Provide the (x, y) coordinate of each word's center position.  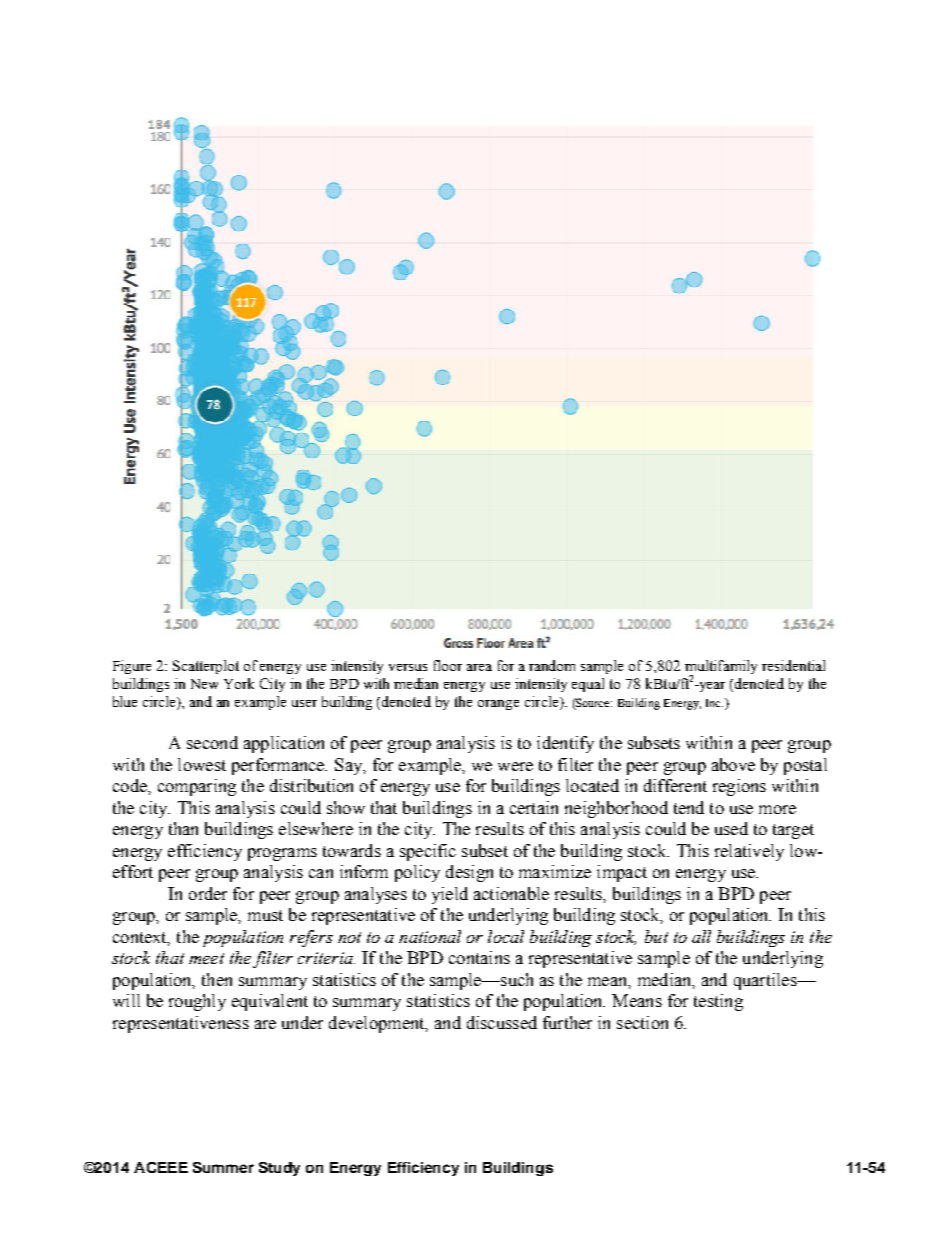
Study (279, 1169)
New (204, 684)
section (642, 1022)
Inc (714, 703)
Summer (223, 1167)
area (479, 667)
